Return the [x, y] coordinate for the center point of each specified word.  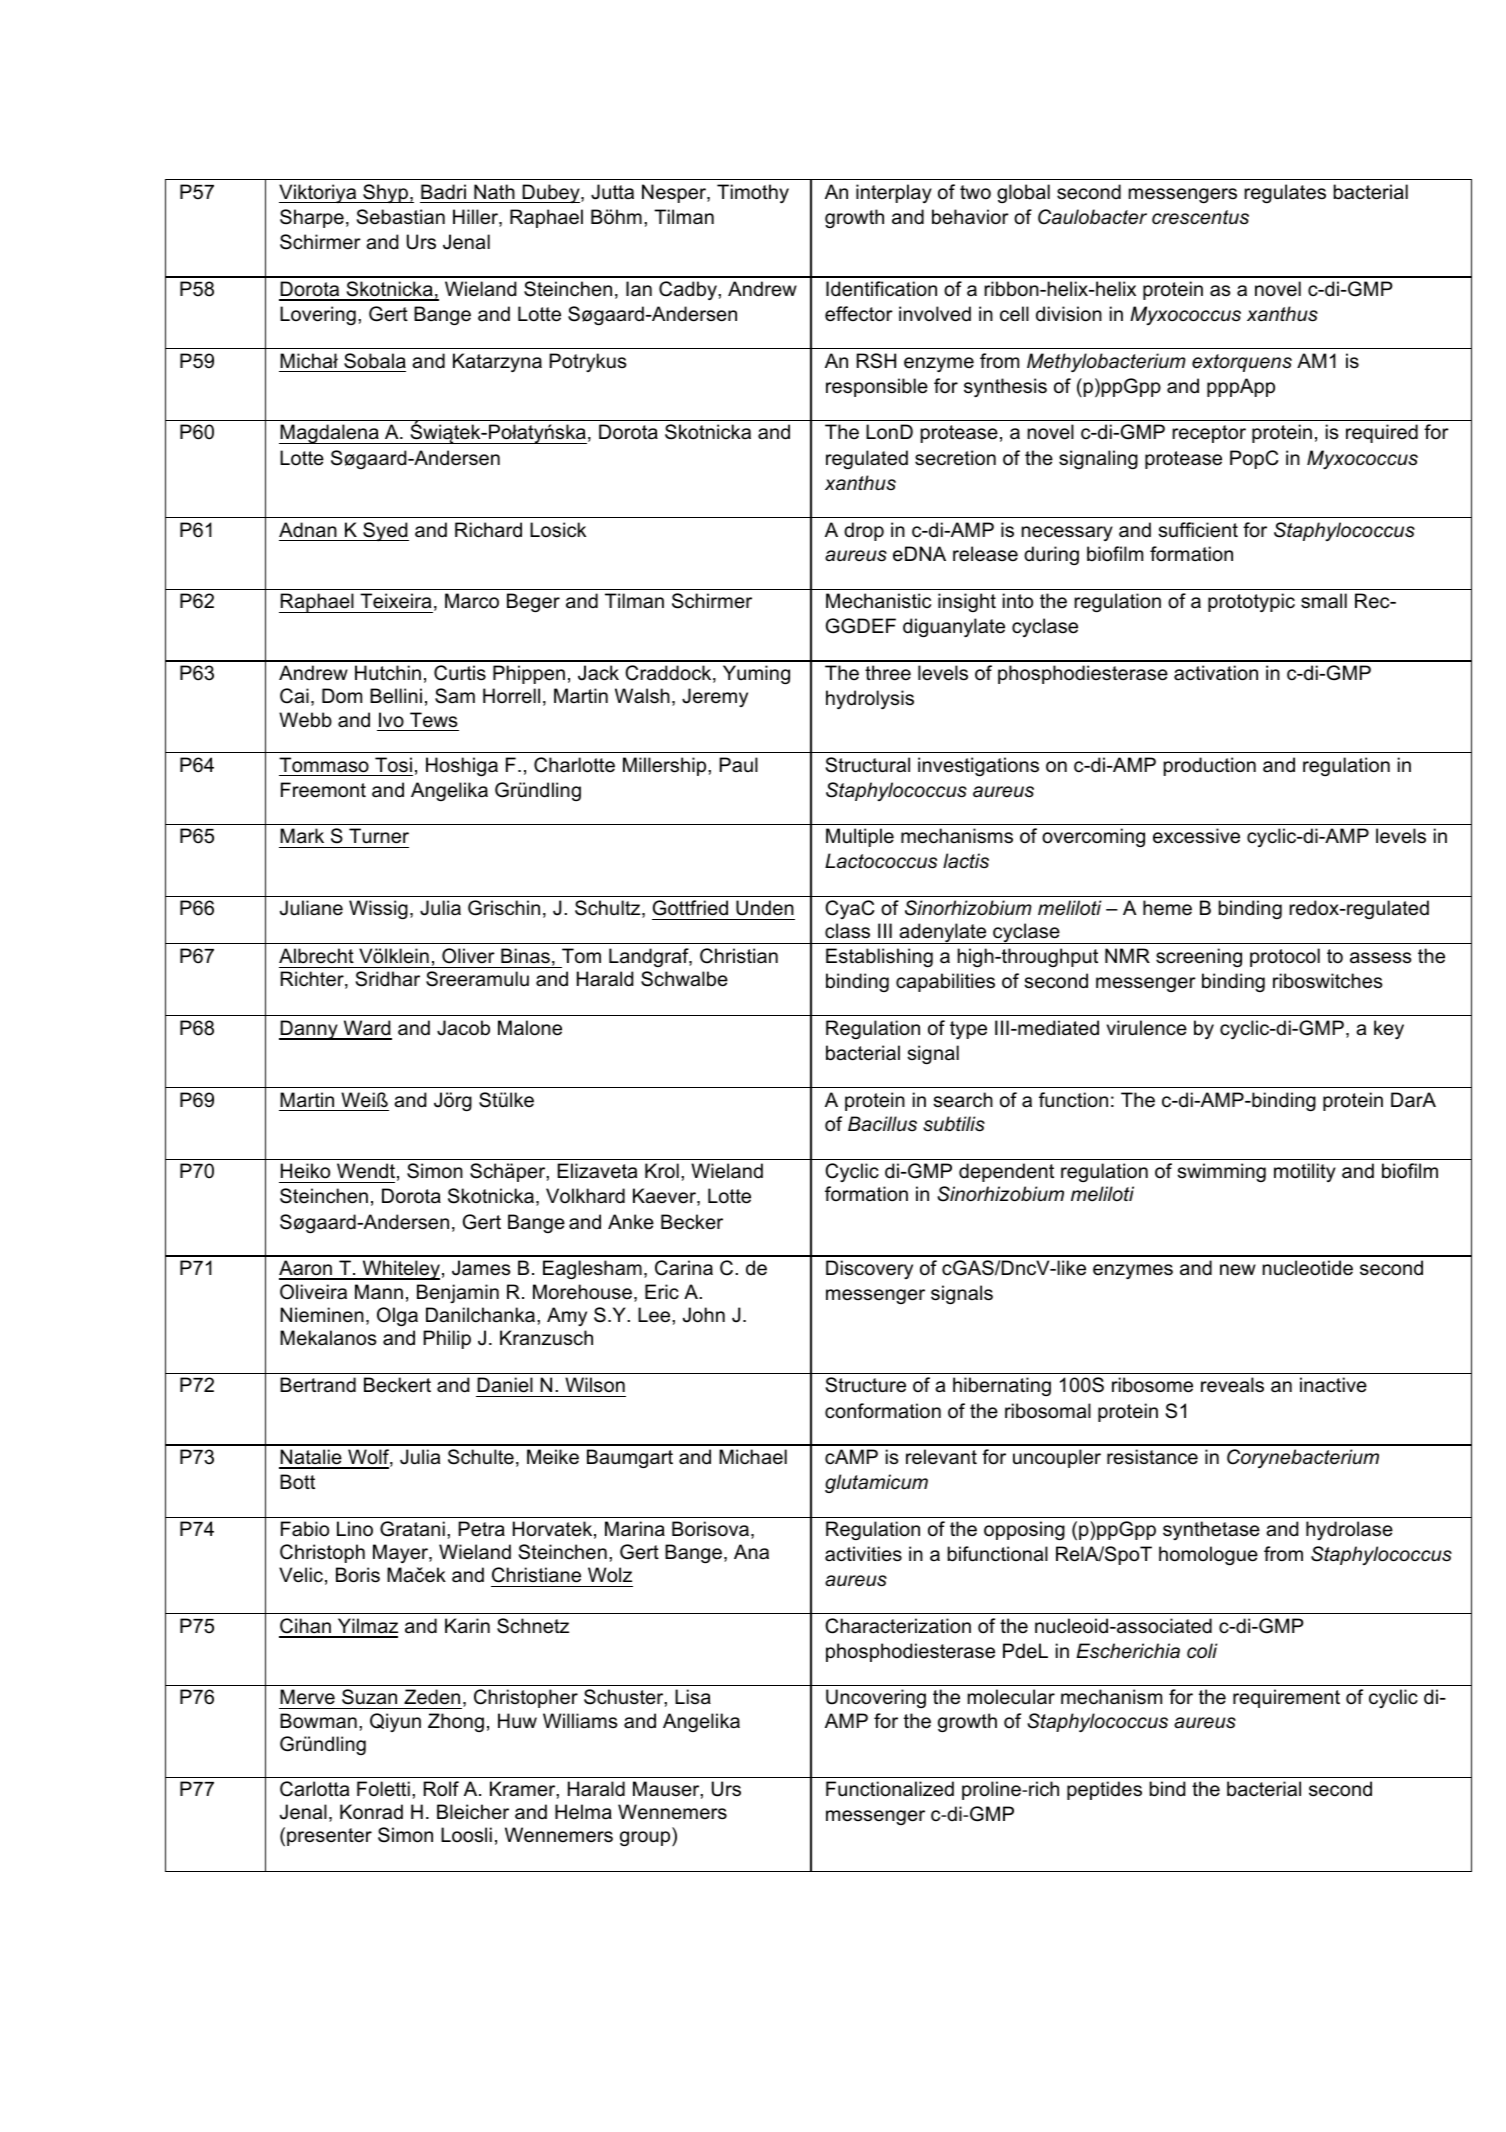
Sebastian [401, 217]
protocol [1285, 957]
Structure [866, 1385]
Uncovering [876, 1698]
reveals [1232, 1385]
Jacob [463, 1028]
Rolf [441, 1789]
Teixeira [395, 601]
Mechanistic [878, 601]
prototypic [1251, 602]
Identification [881, 289]
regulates [1285, 193]
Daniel [505, 1385]
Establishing [879, 957]
